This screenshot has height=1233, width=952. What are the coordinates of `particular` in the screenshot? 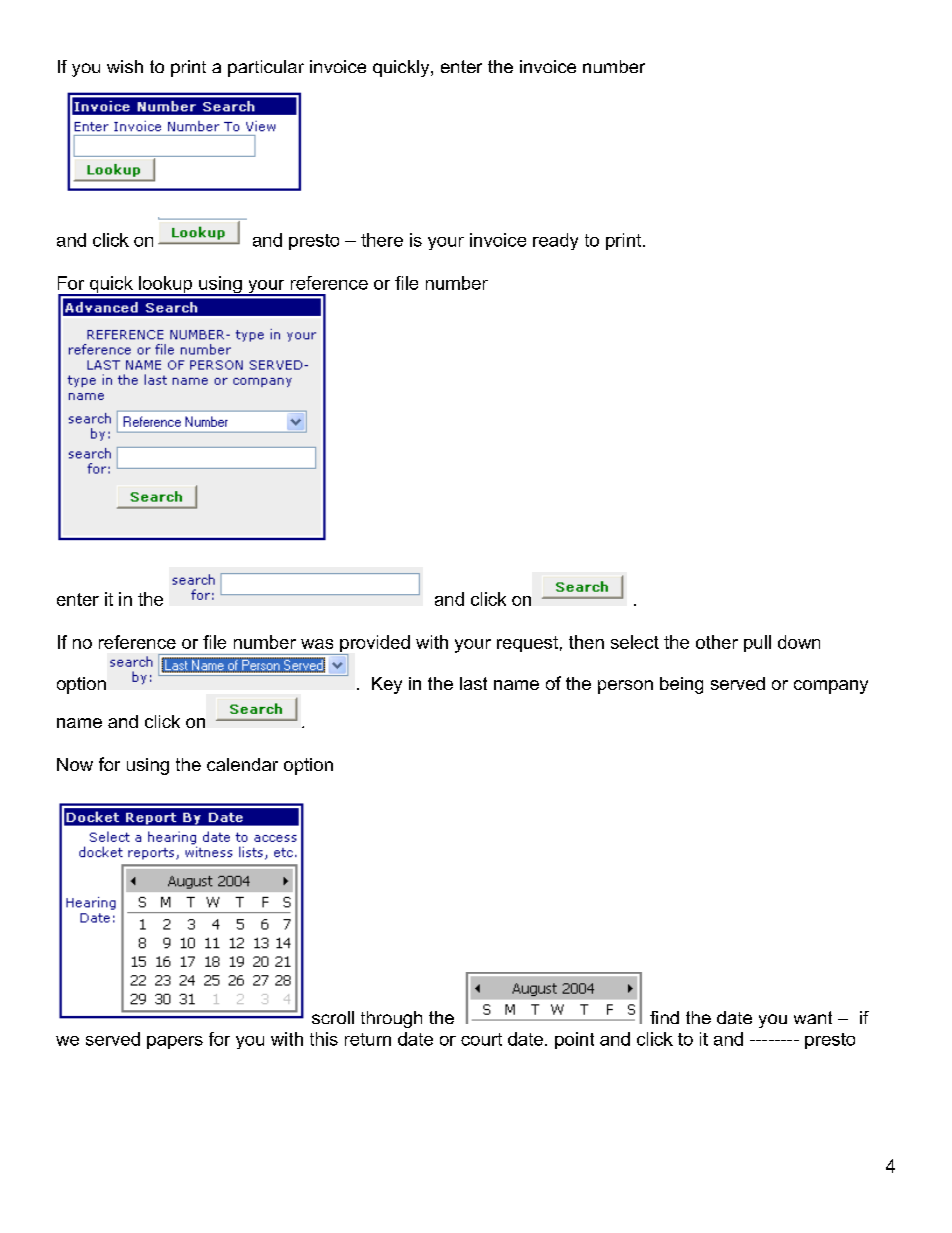 It's located at (266, 68).
